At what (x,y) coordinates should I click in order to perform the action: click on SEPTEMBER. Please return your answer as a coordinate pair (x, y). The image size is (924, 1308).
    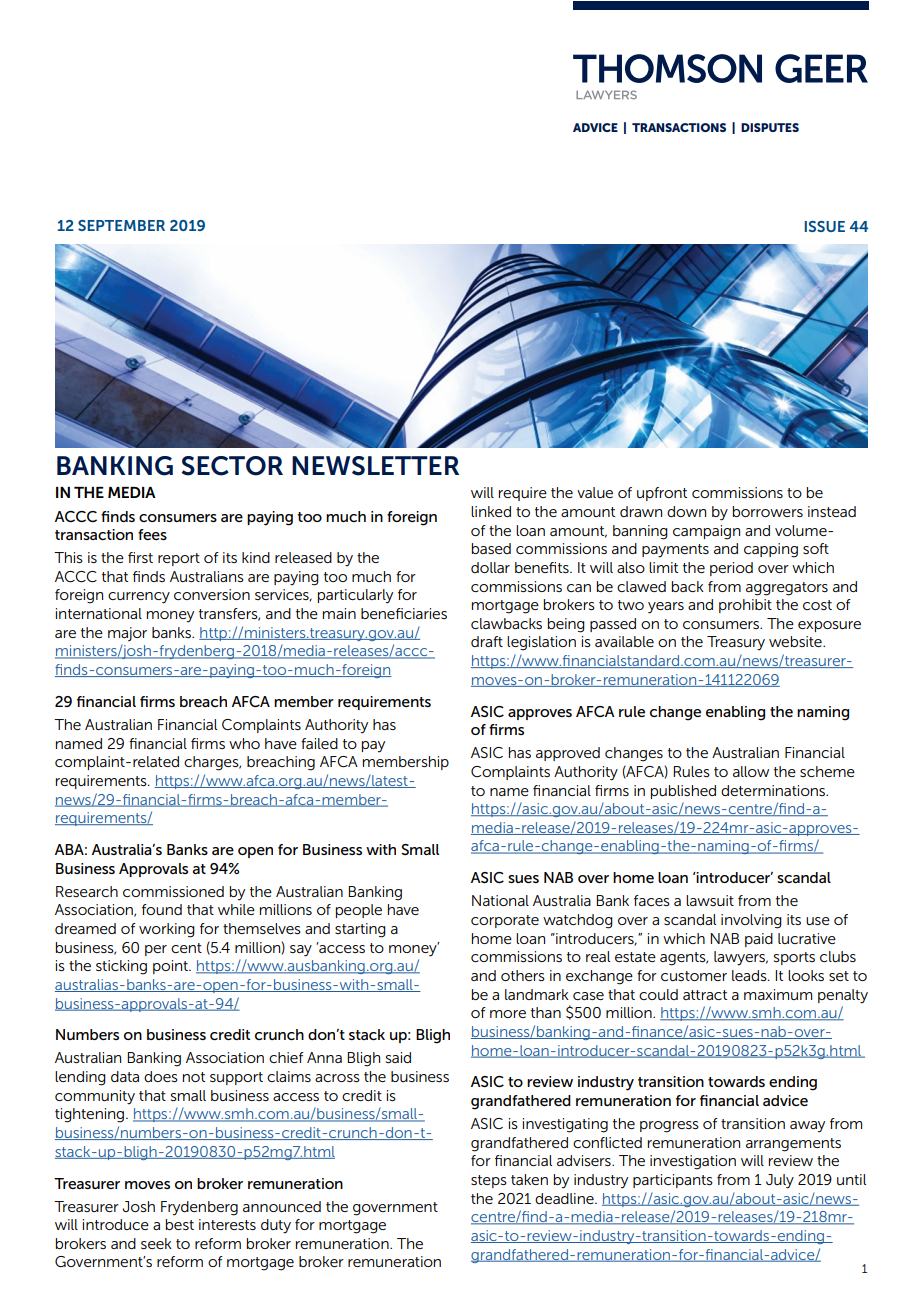
    Looking at the image, I should click on (121, 225).
